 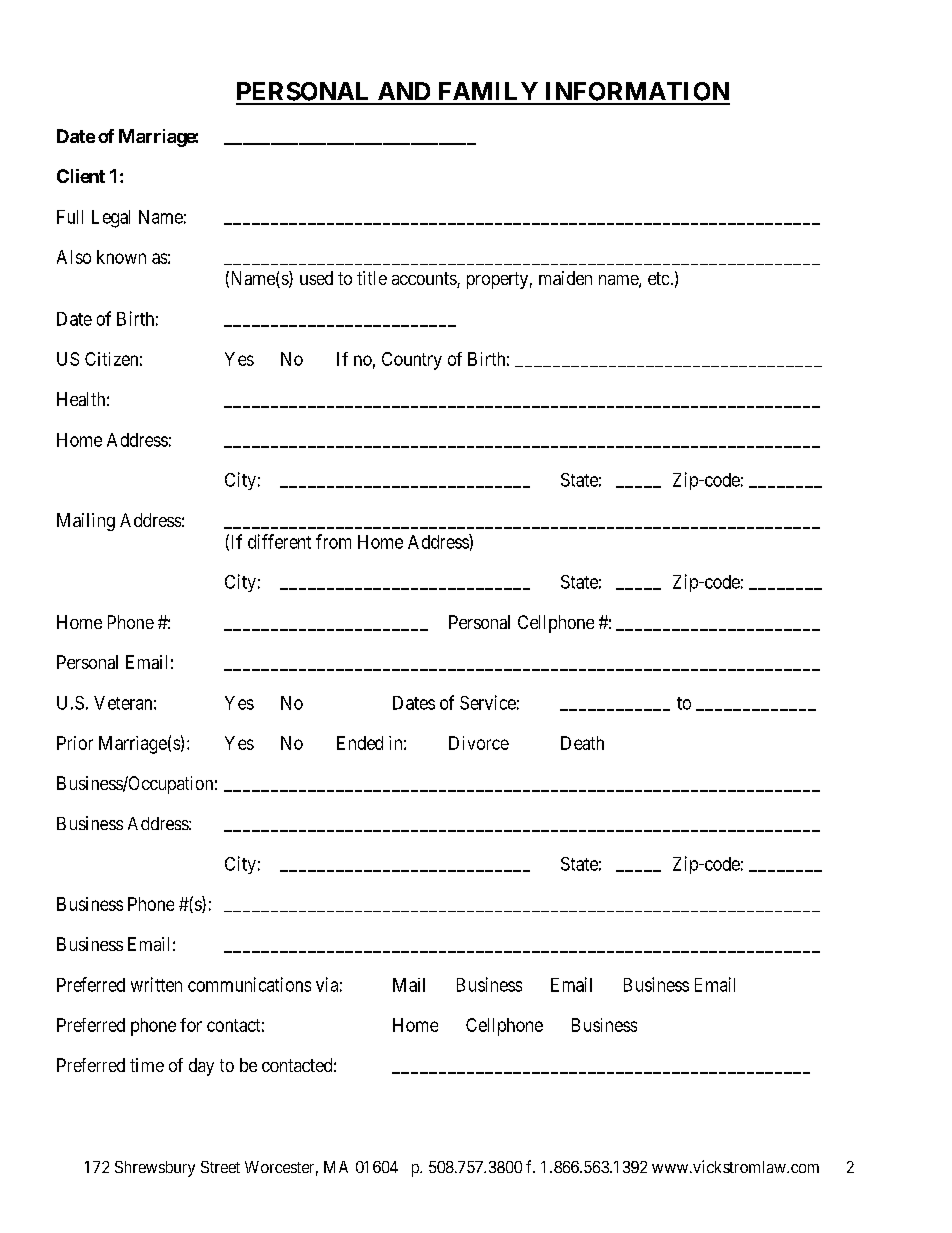 What do you see at coordinates (155, 1169) in the page?
I see `Shrewsbury` at bounding box center [155, 1169].
